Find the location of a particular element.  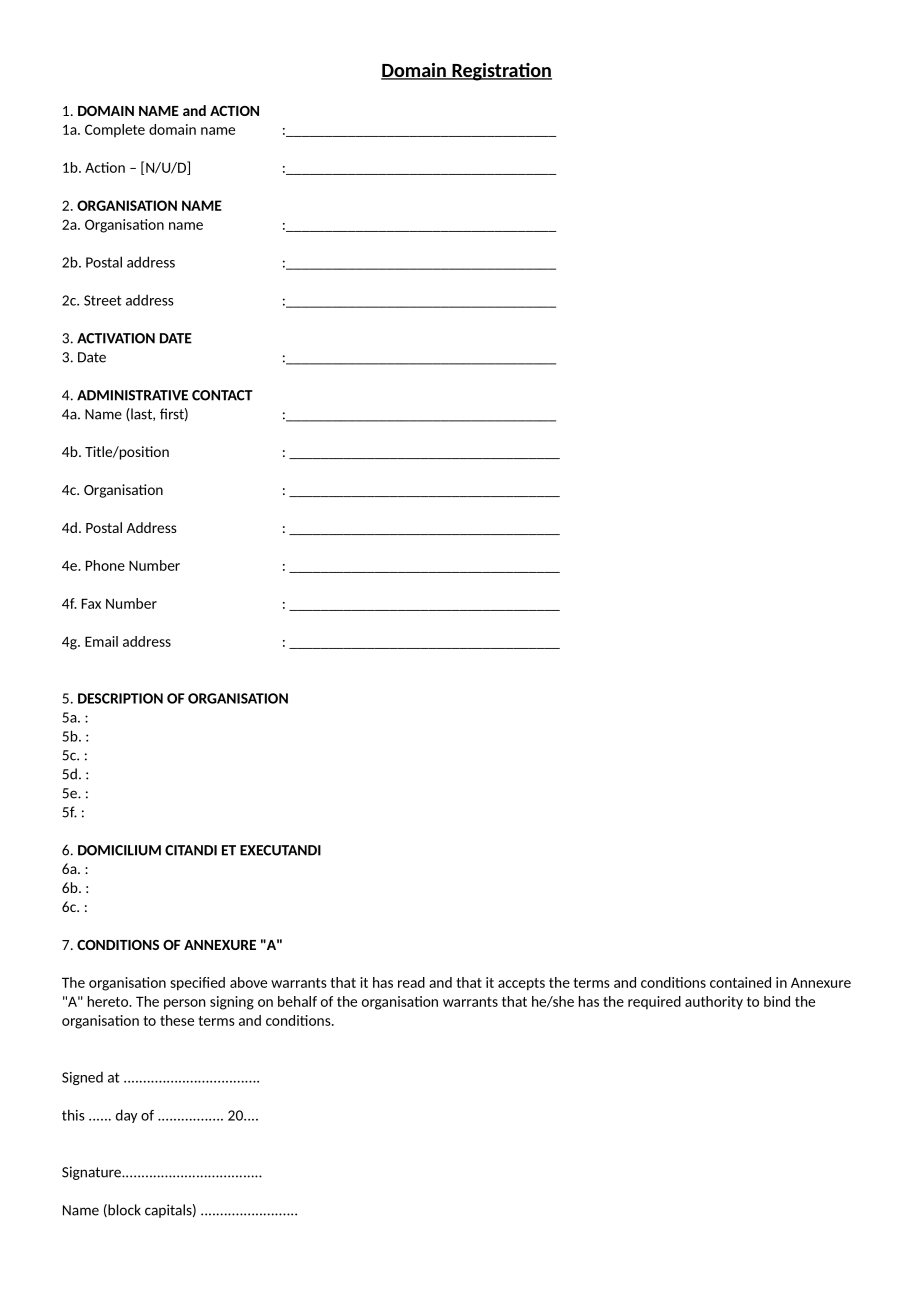

day is located at coordinates (127, 1116).
